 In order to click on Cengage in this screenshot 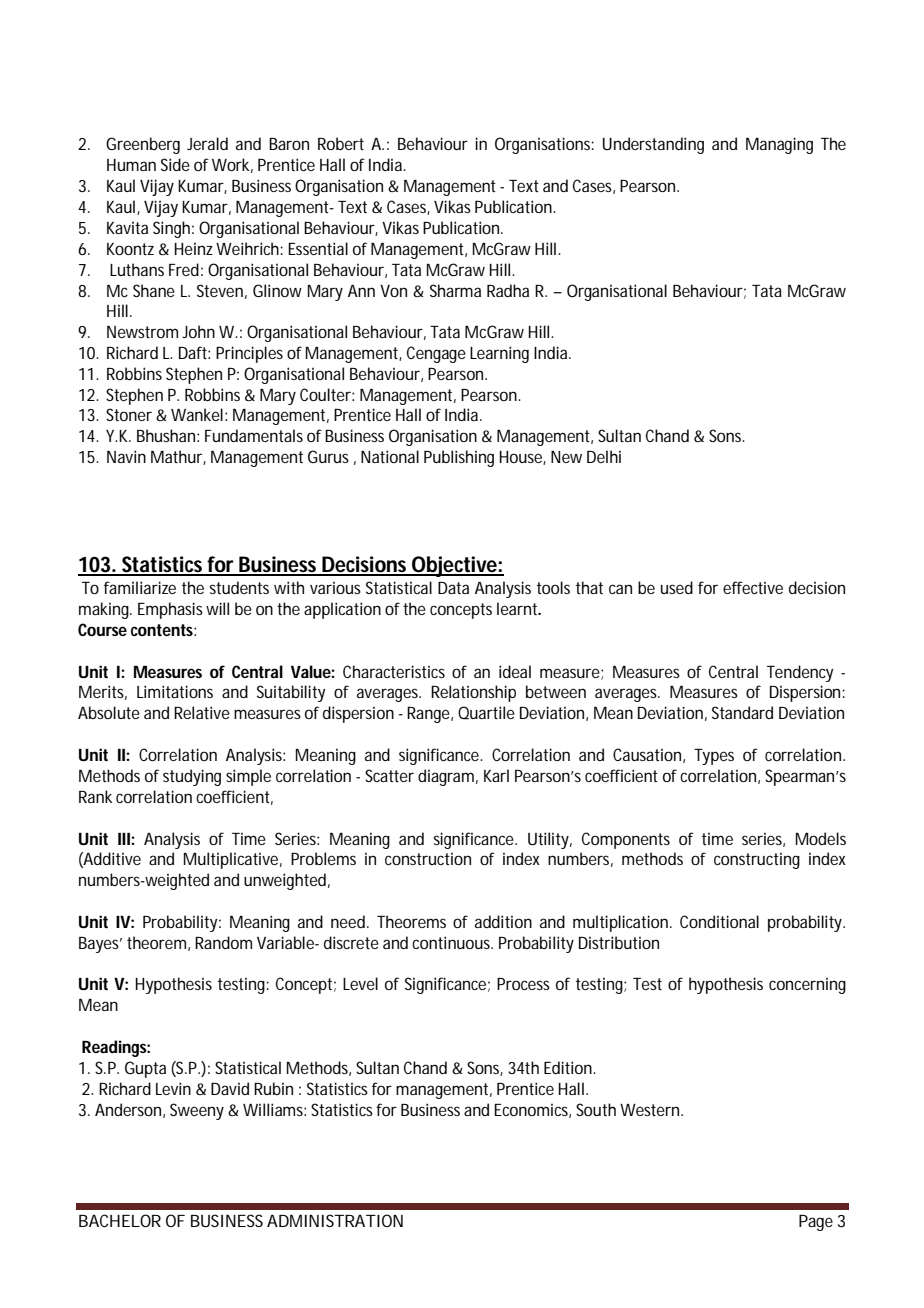, I will do `click(436, 354)`.
